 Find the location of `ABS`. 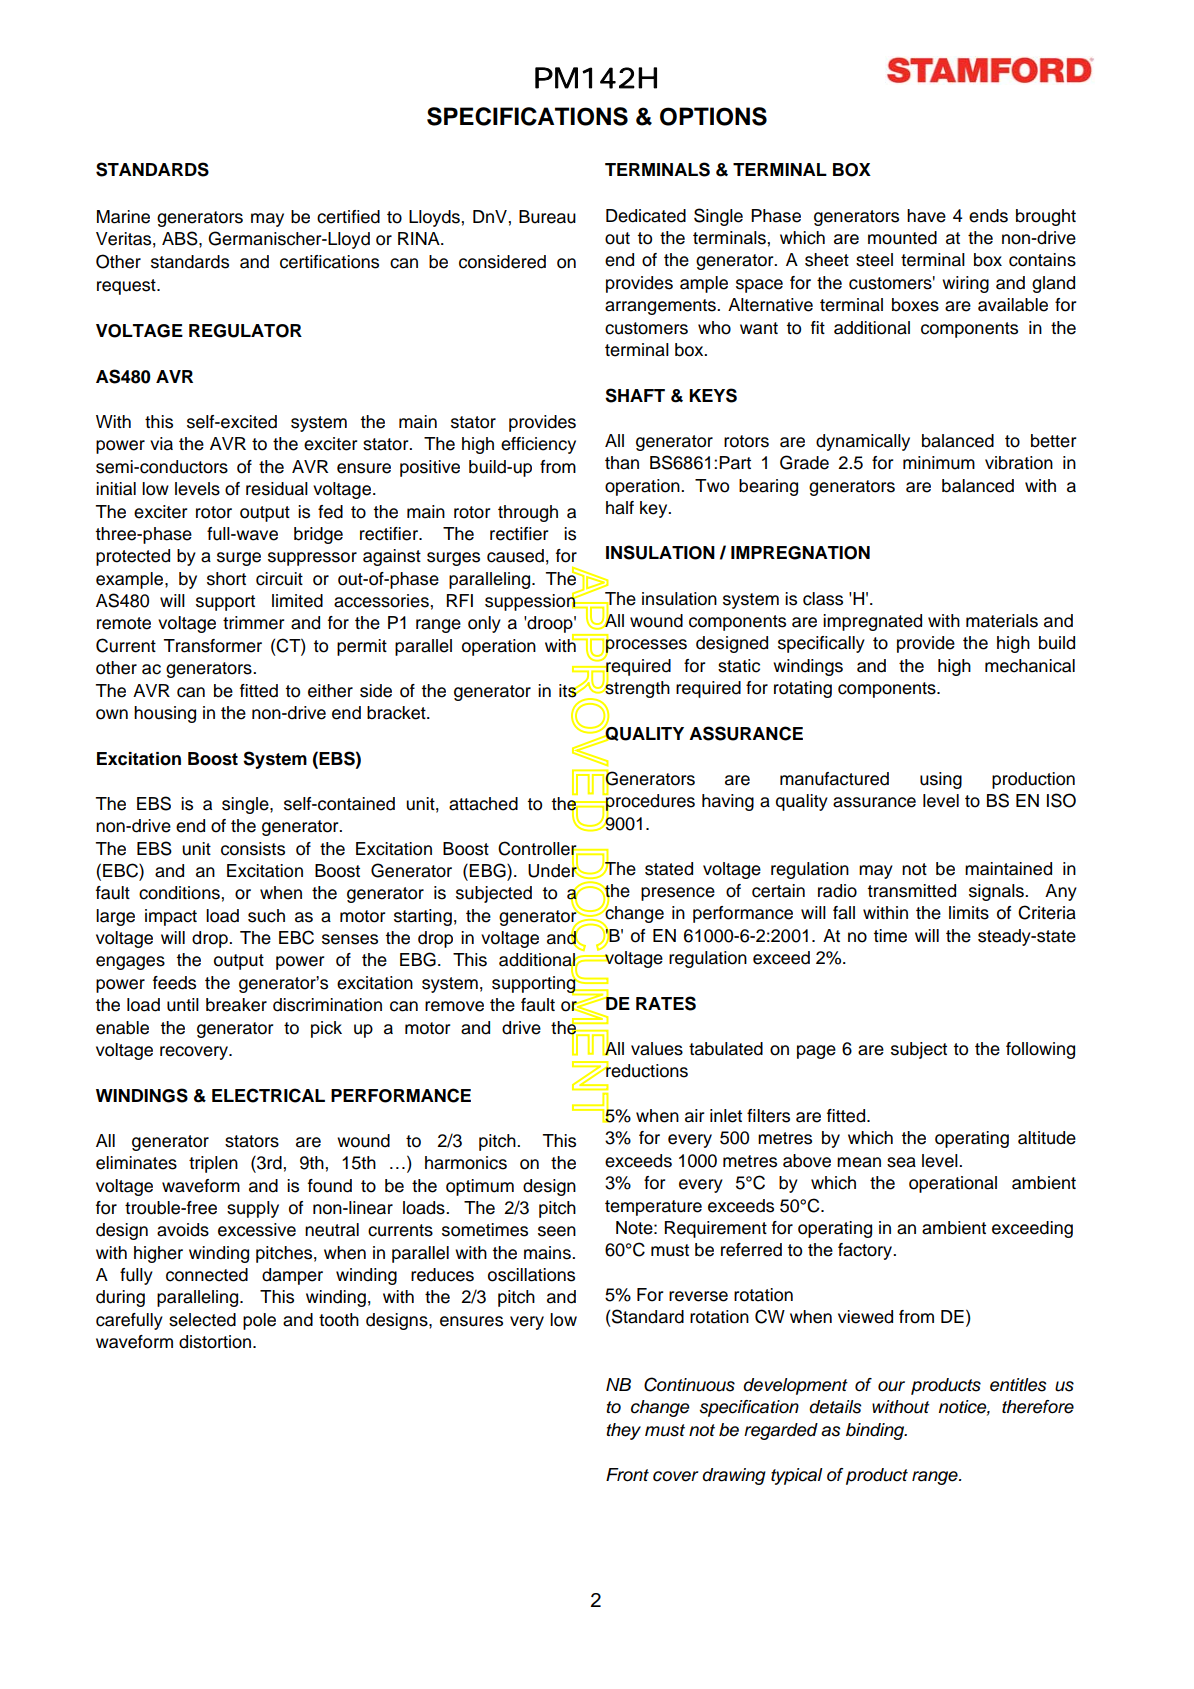

ABS is located at coordinates (181, 238).
